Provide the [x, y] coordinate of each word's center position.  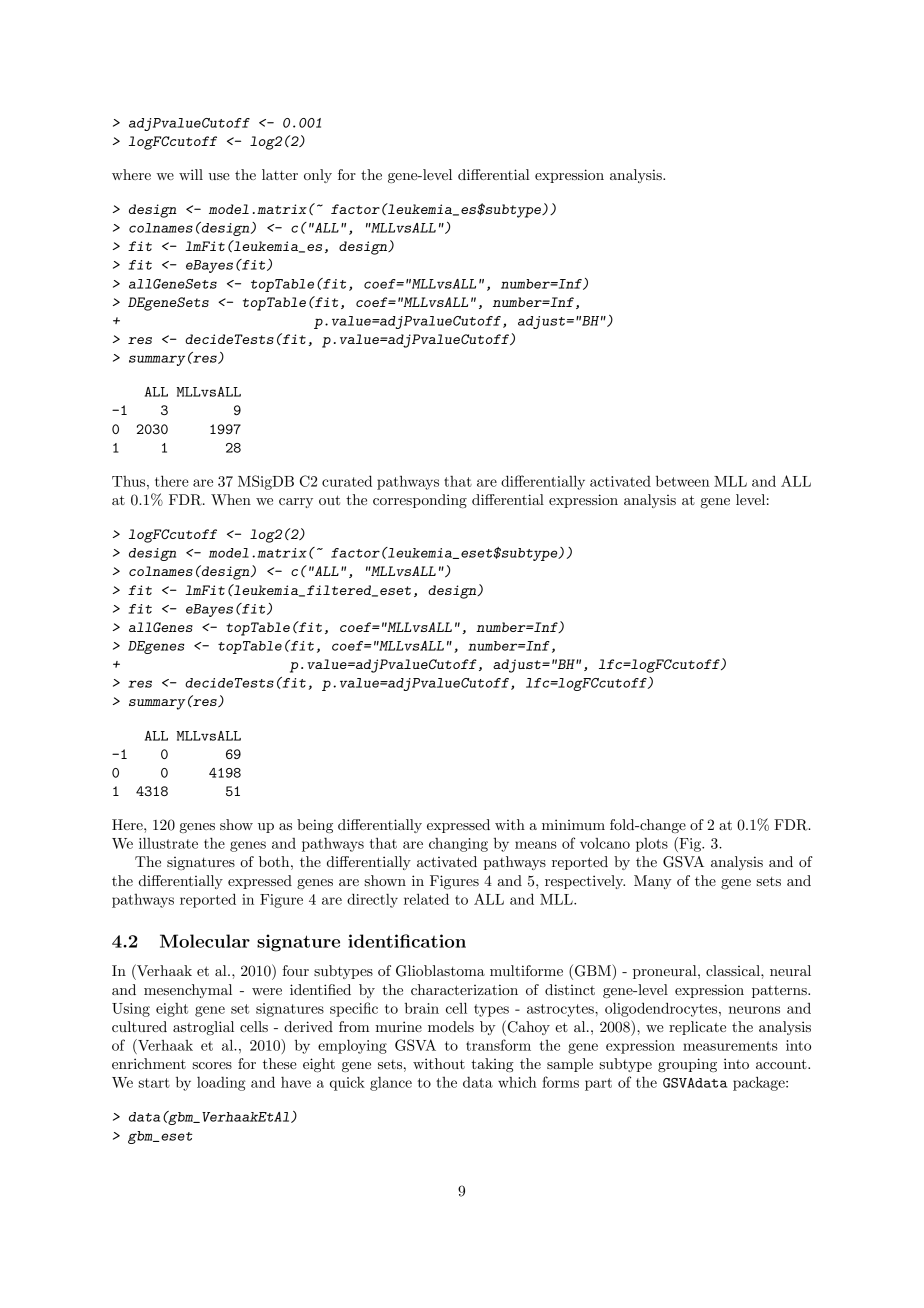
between [683, 481]
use [219, 176]
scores [212, 1065]
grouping [687, 1065]
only [318, 176]
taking [492, 1065]
